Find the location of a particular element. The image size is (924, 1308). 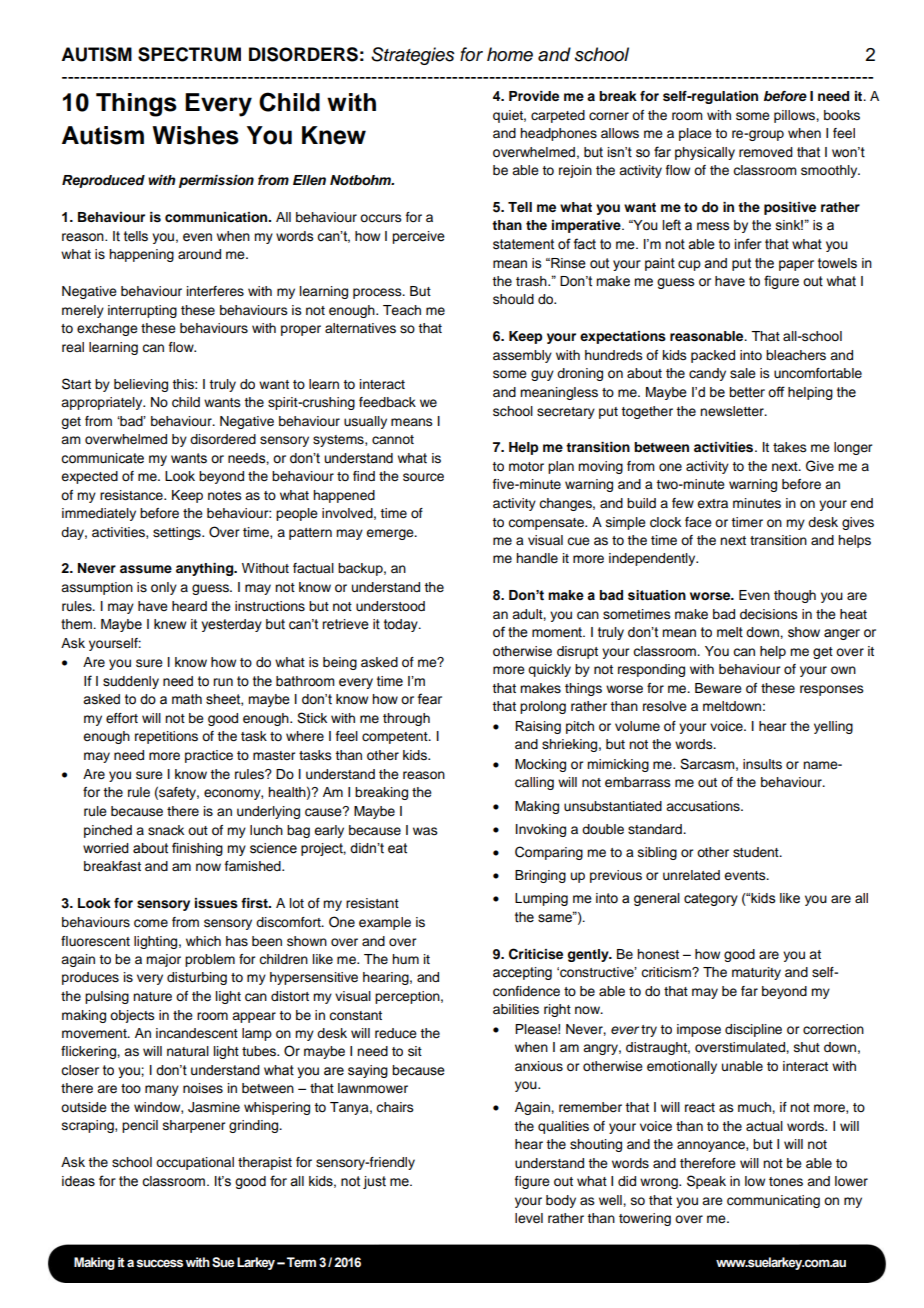

face is located at coordinates (698, 522).
